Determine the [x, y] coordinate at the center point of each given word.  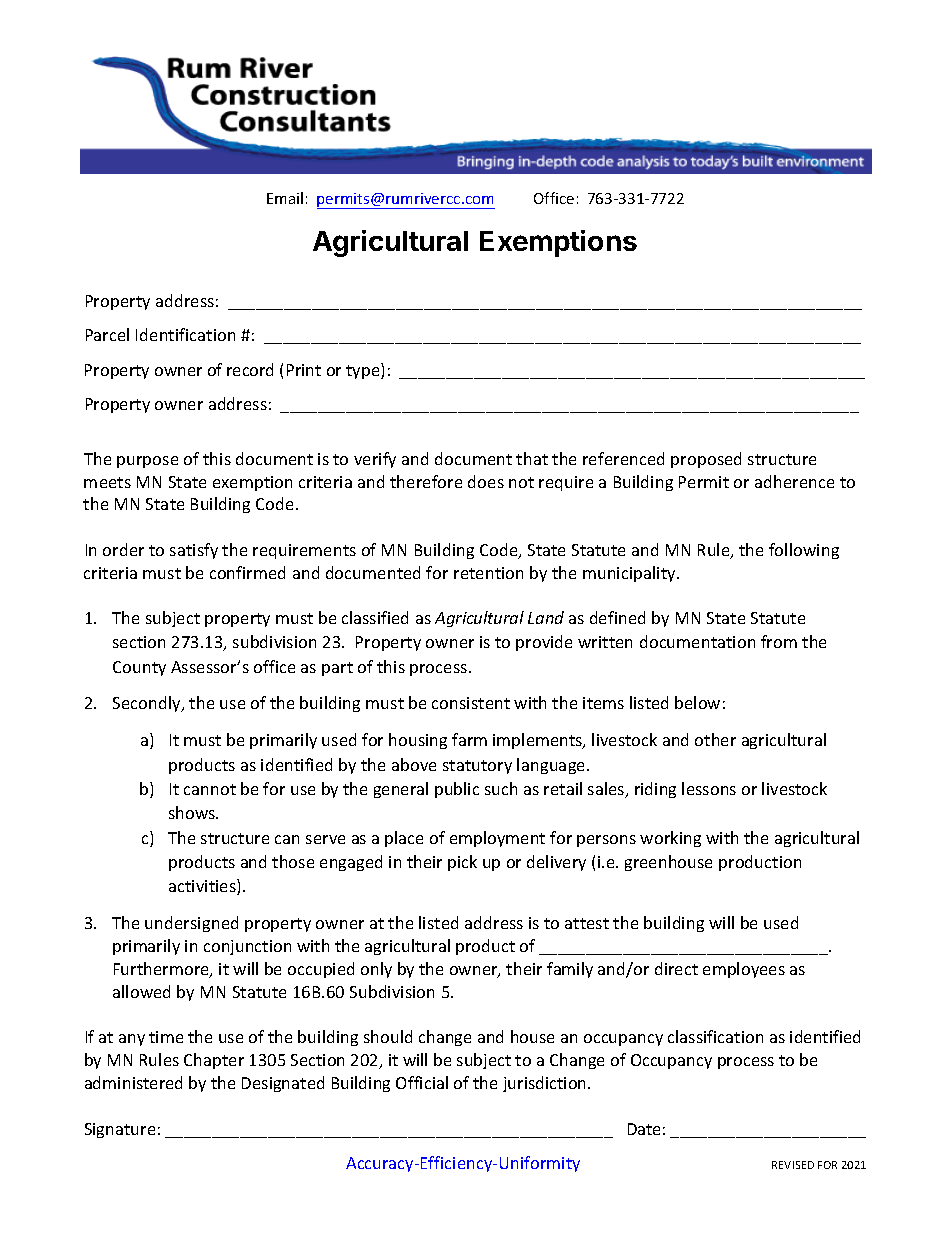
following [804, 551]
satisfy [194, 551]
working [670, 839]
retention [488, 573]
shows [193, 812]
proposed [706, 460]
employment [497, 839]
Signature [120, 1130]
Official [422, 1082]
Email [285, 198]
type [364, 371]
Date [644, 1129]
